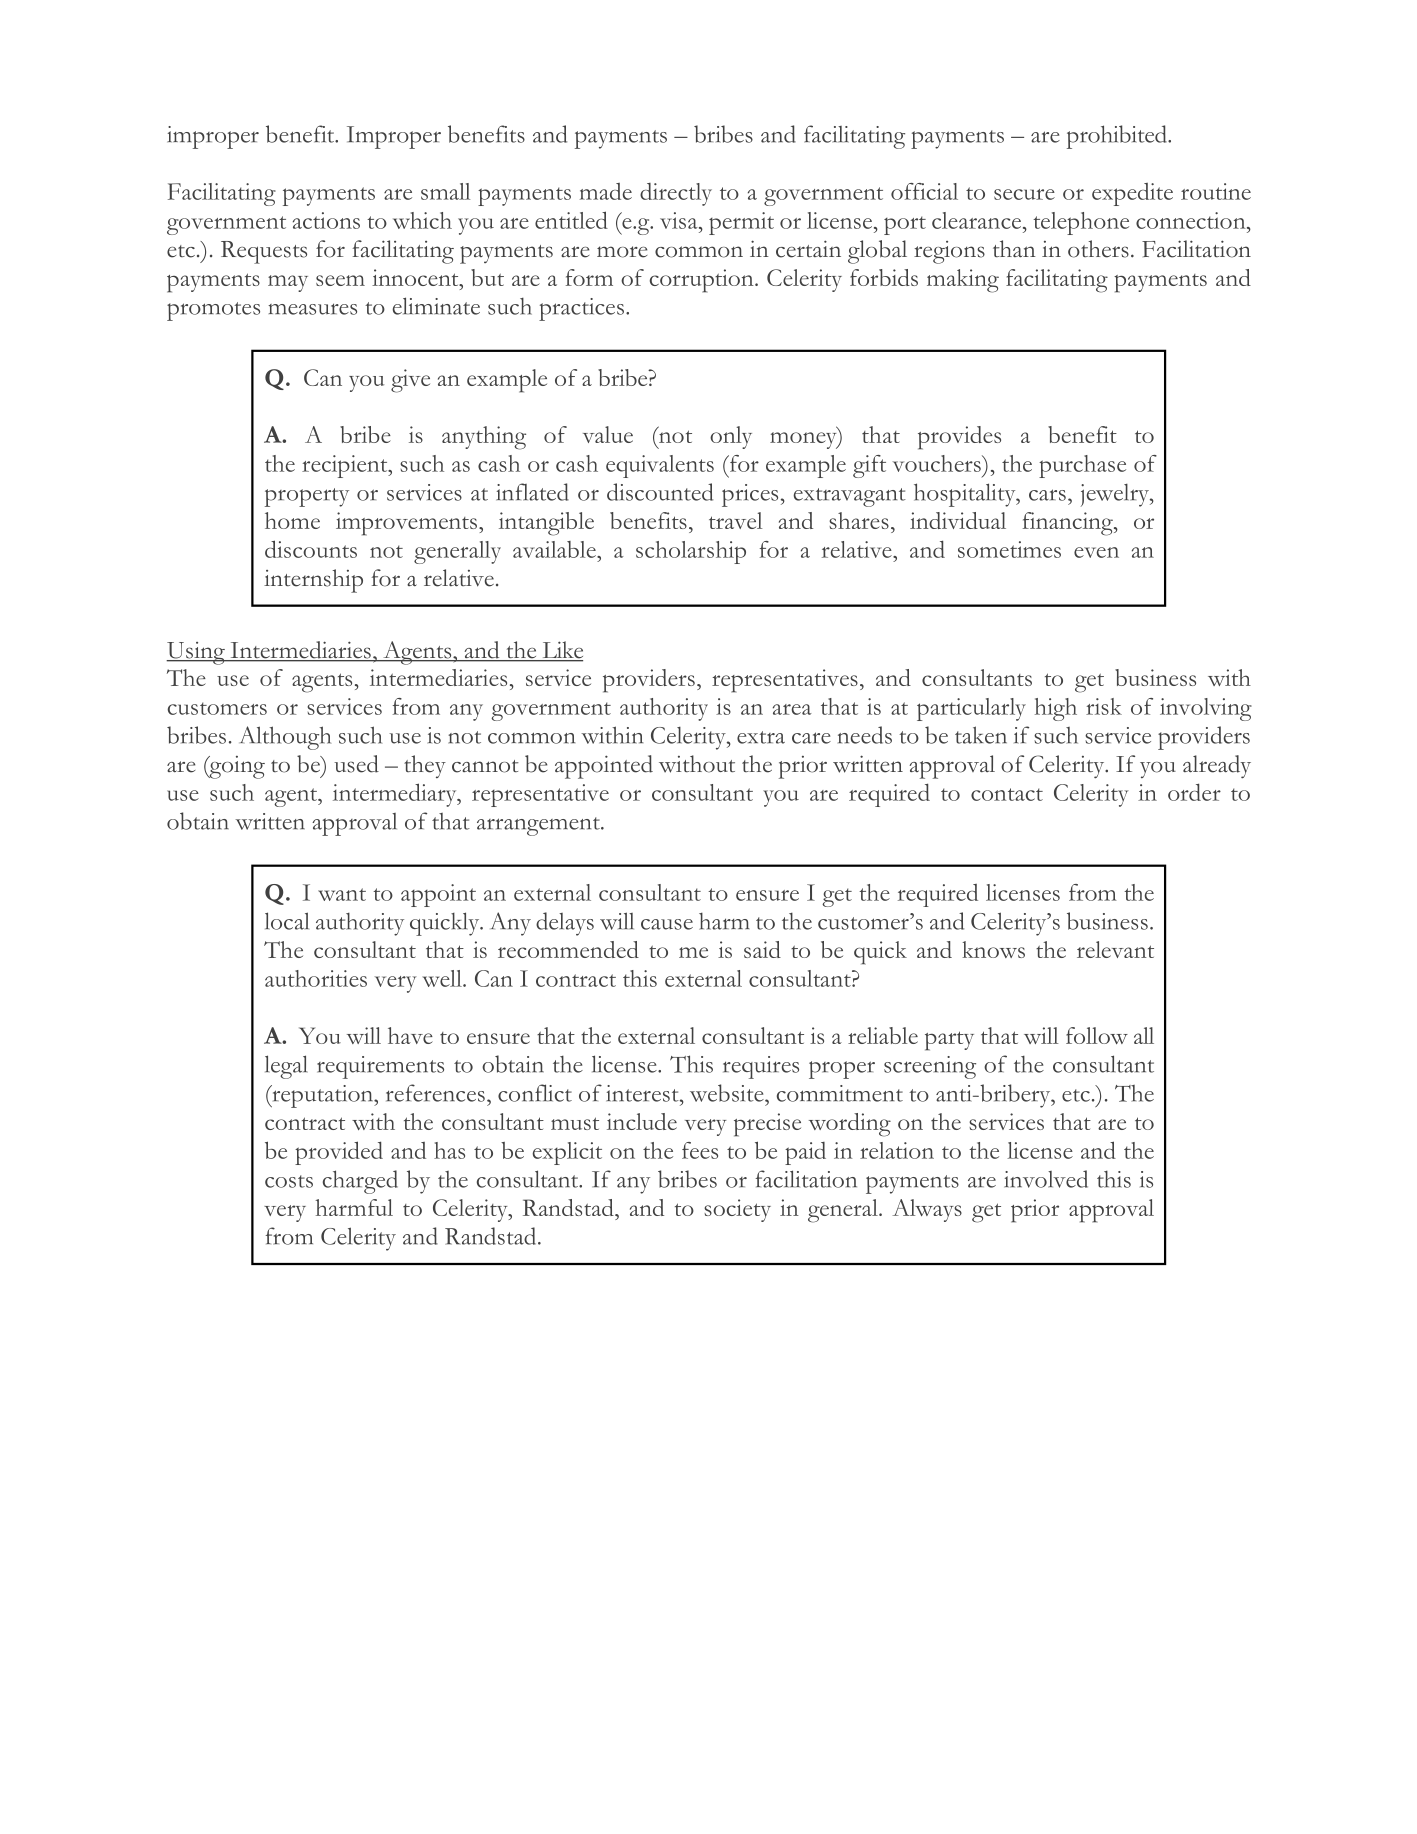 The image size is (1417, 1834). I want to click on actions, so click(326, 220).
